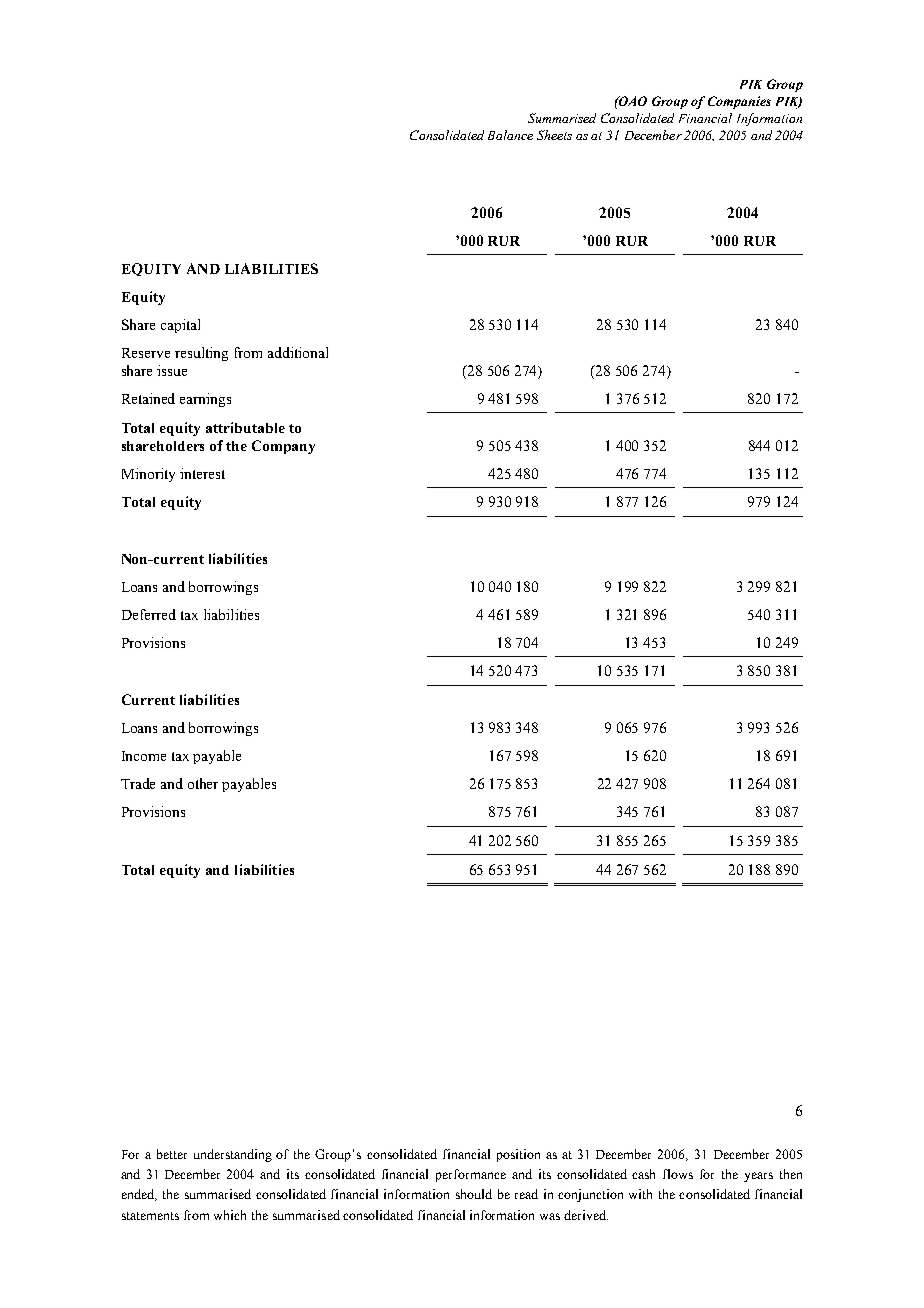 This document has height=1308, width=924. I want to click on years, so click(758, 1177).
